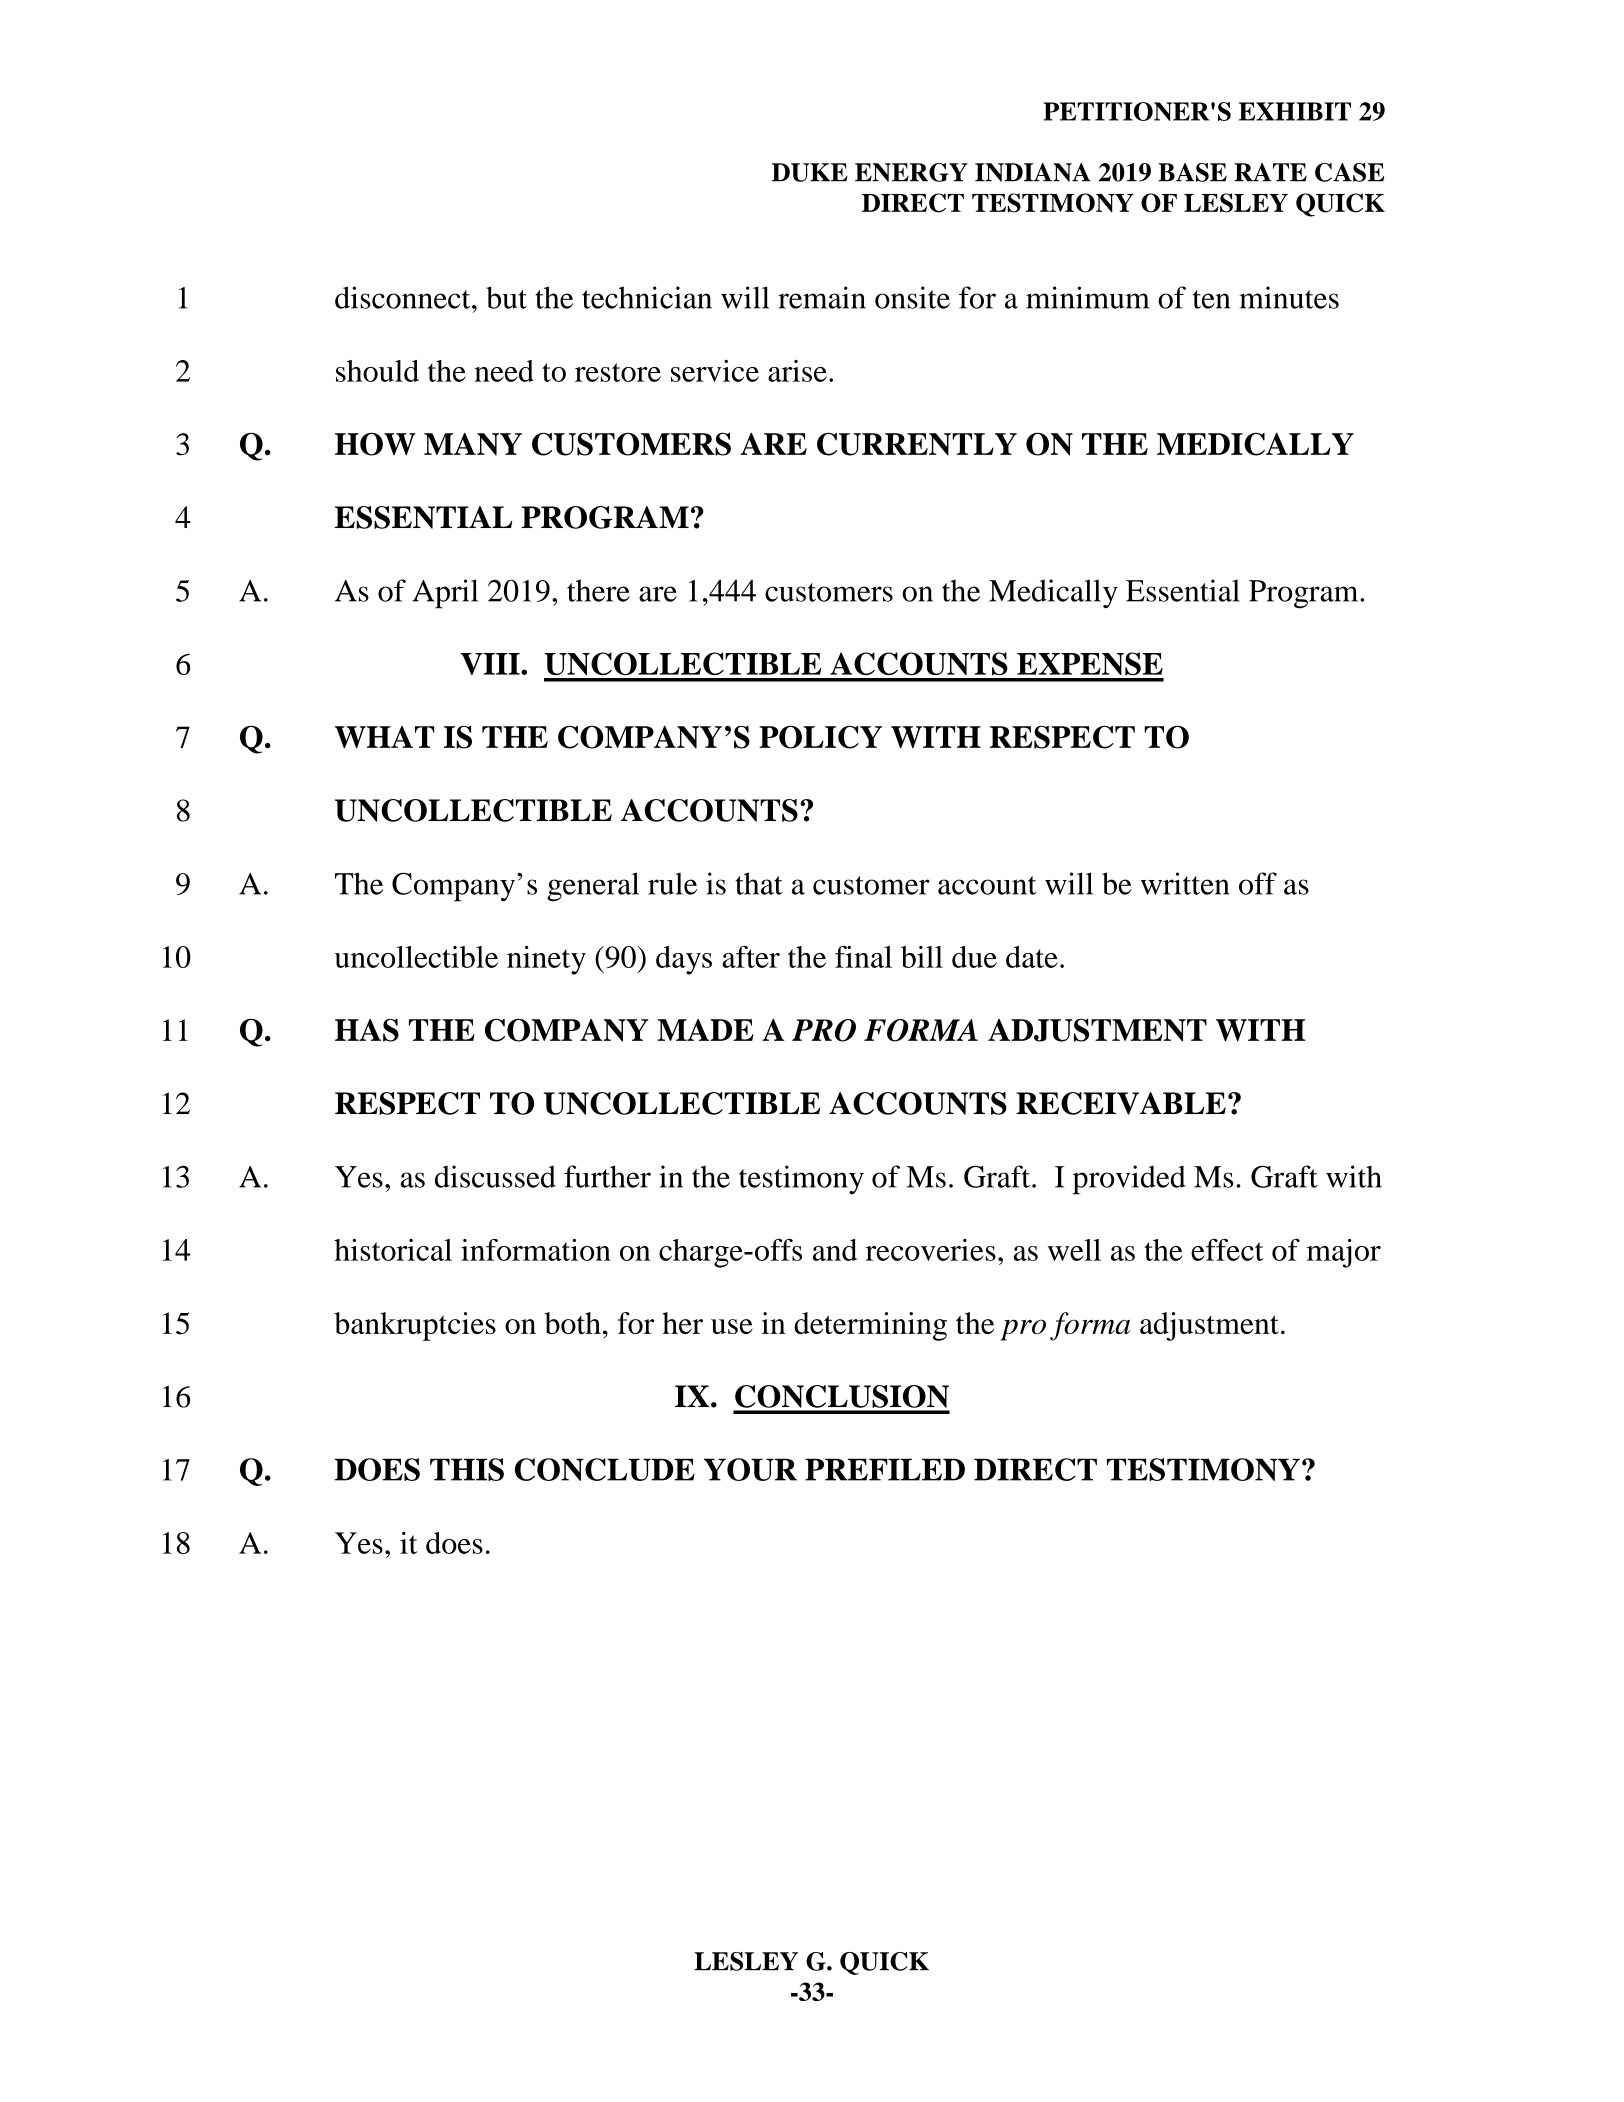 Image resolution: width=1624 pixels, height=2102 pixels. What do you see at coordinates (820, 737) in the image?
I see `POLICY` at bounding box center [820, 737].
